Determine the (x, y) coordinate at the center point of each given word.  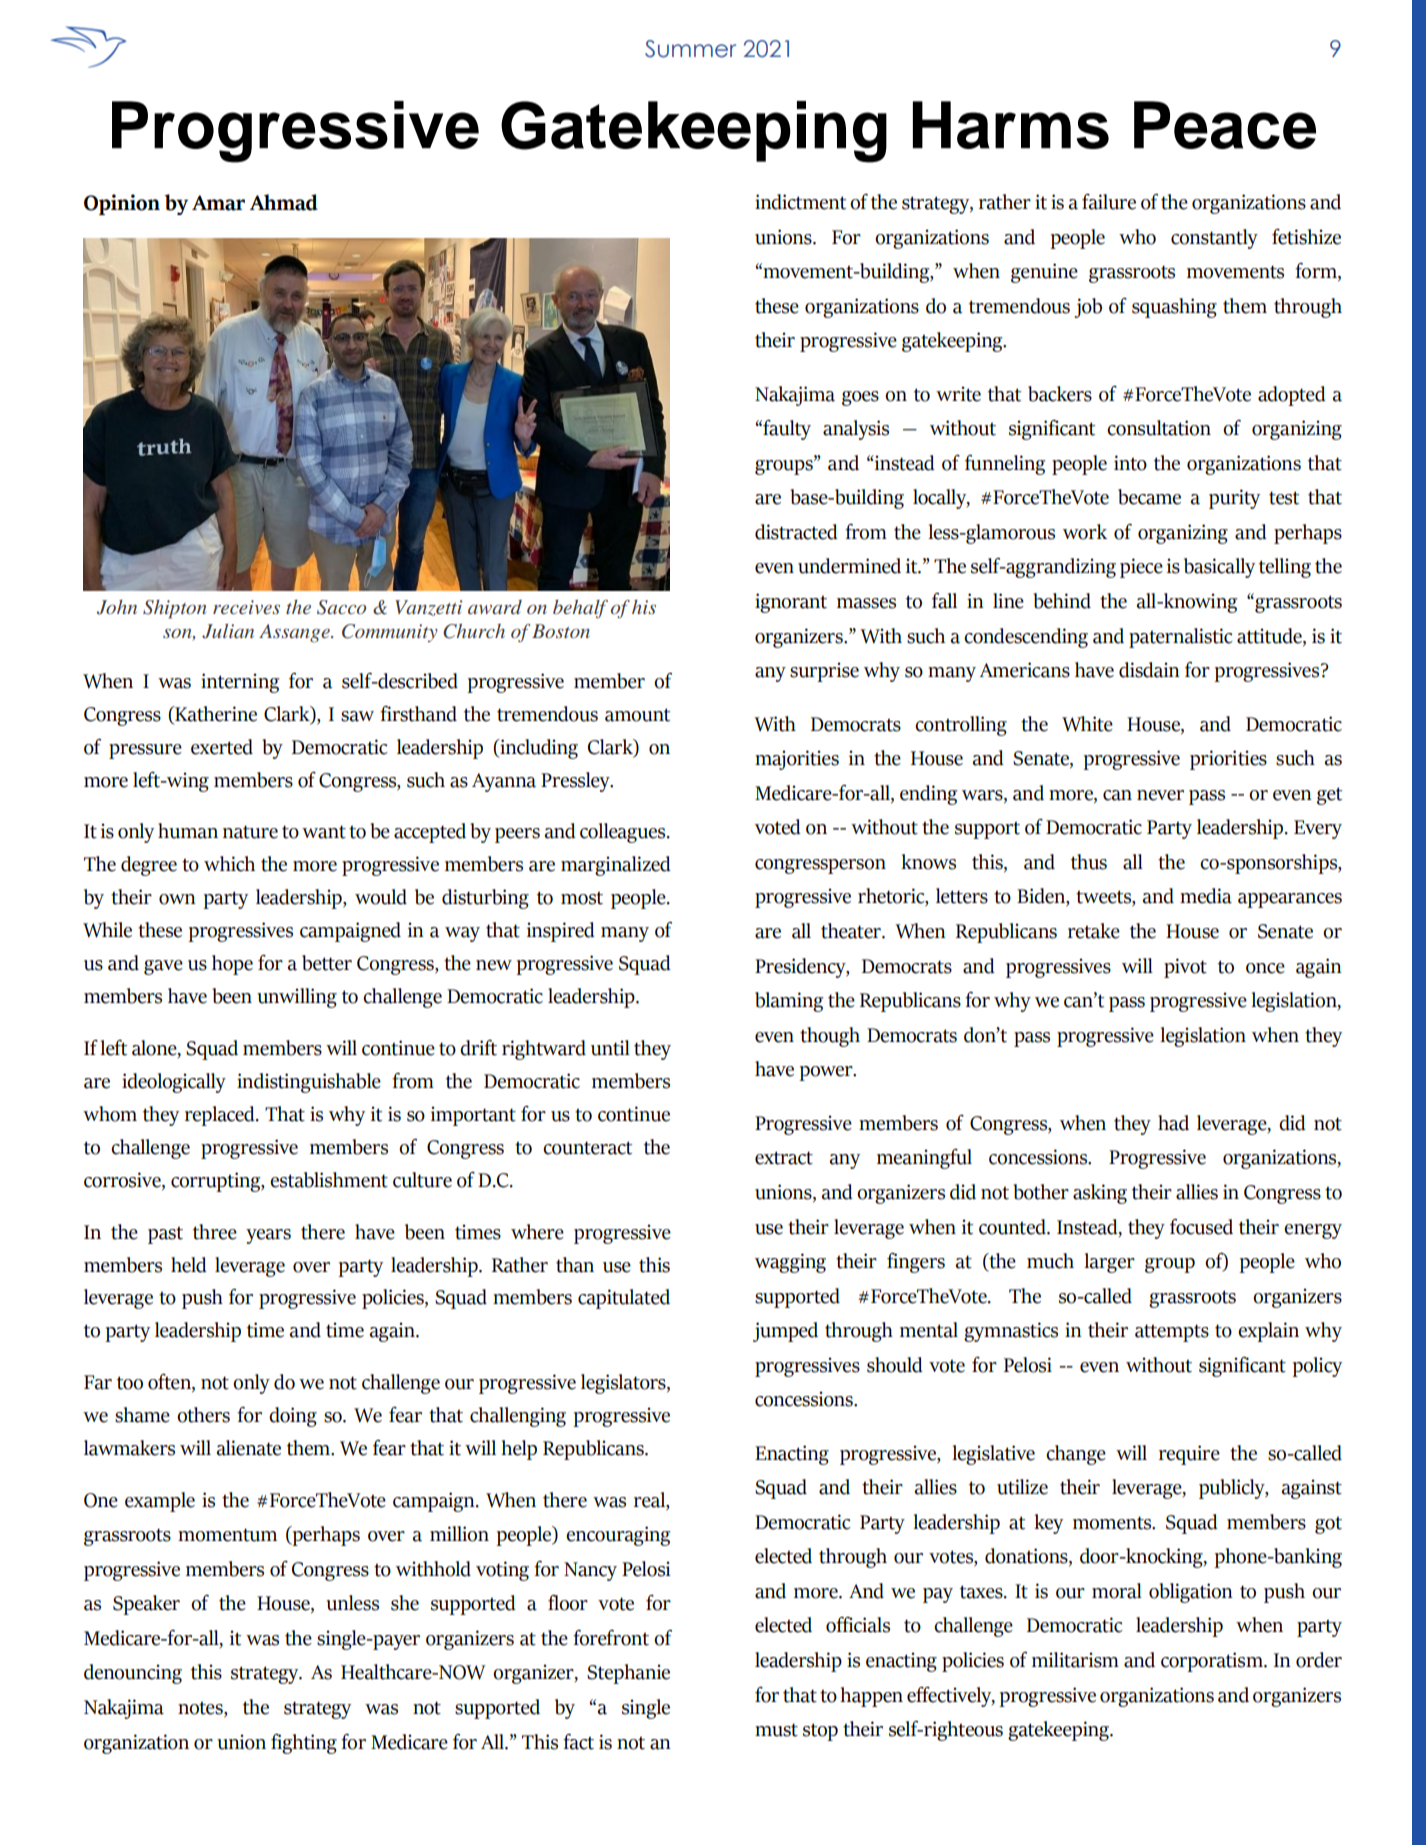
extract (784, 1158)
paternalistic (1181, 638)
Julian (228, 631)
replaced (221, 1116)
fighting (304, 1744)
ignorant (791, 603)
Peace (1225, 125)
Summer (690, 49)
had (1173, 1123)
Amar (218, 203)
